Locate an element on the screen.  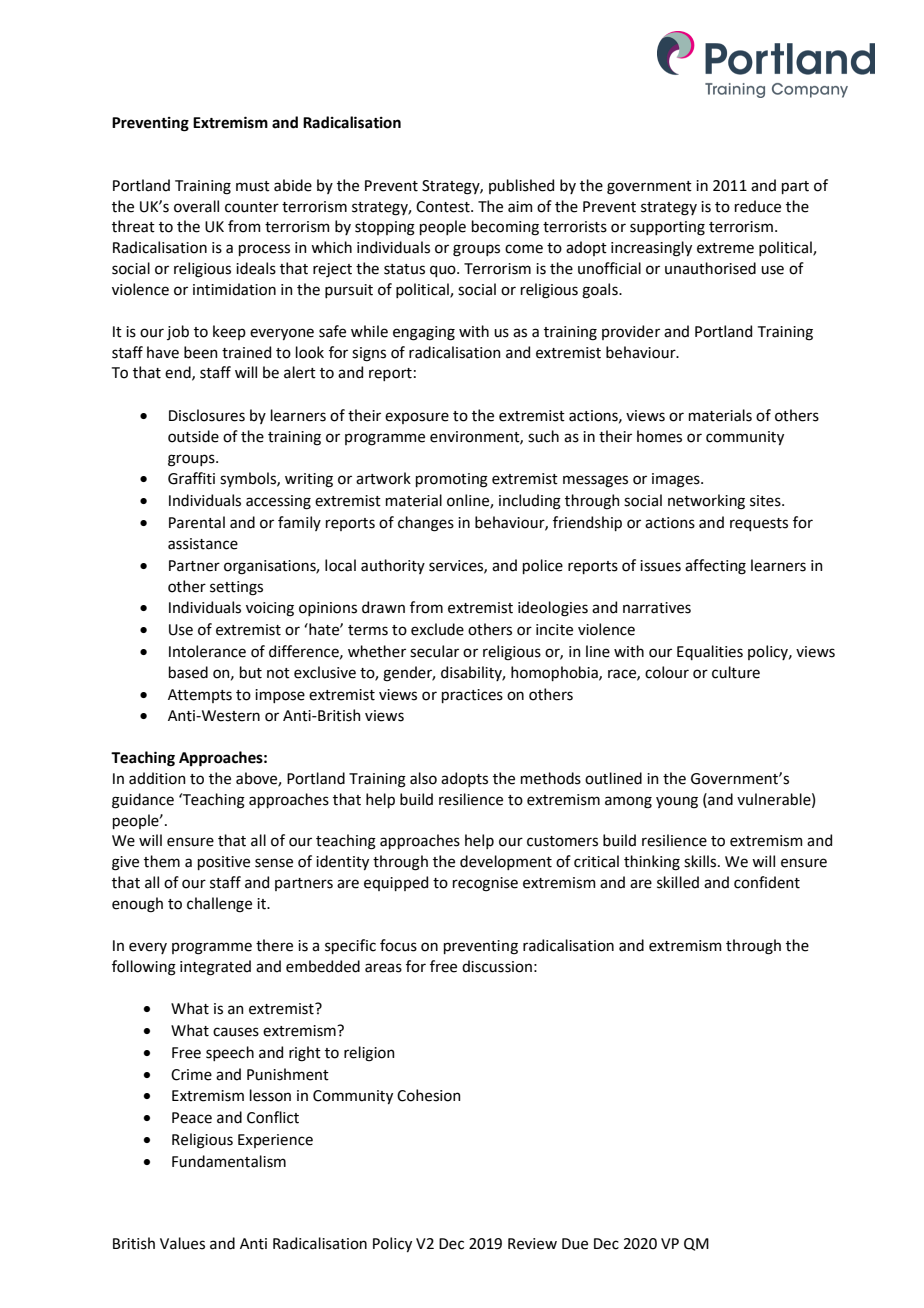
supporting is located at coordinates (667, 228).
